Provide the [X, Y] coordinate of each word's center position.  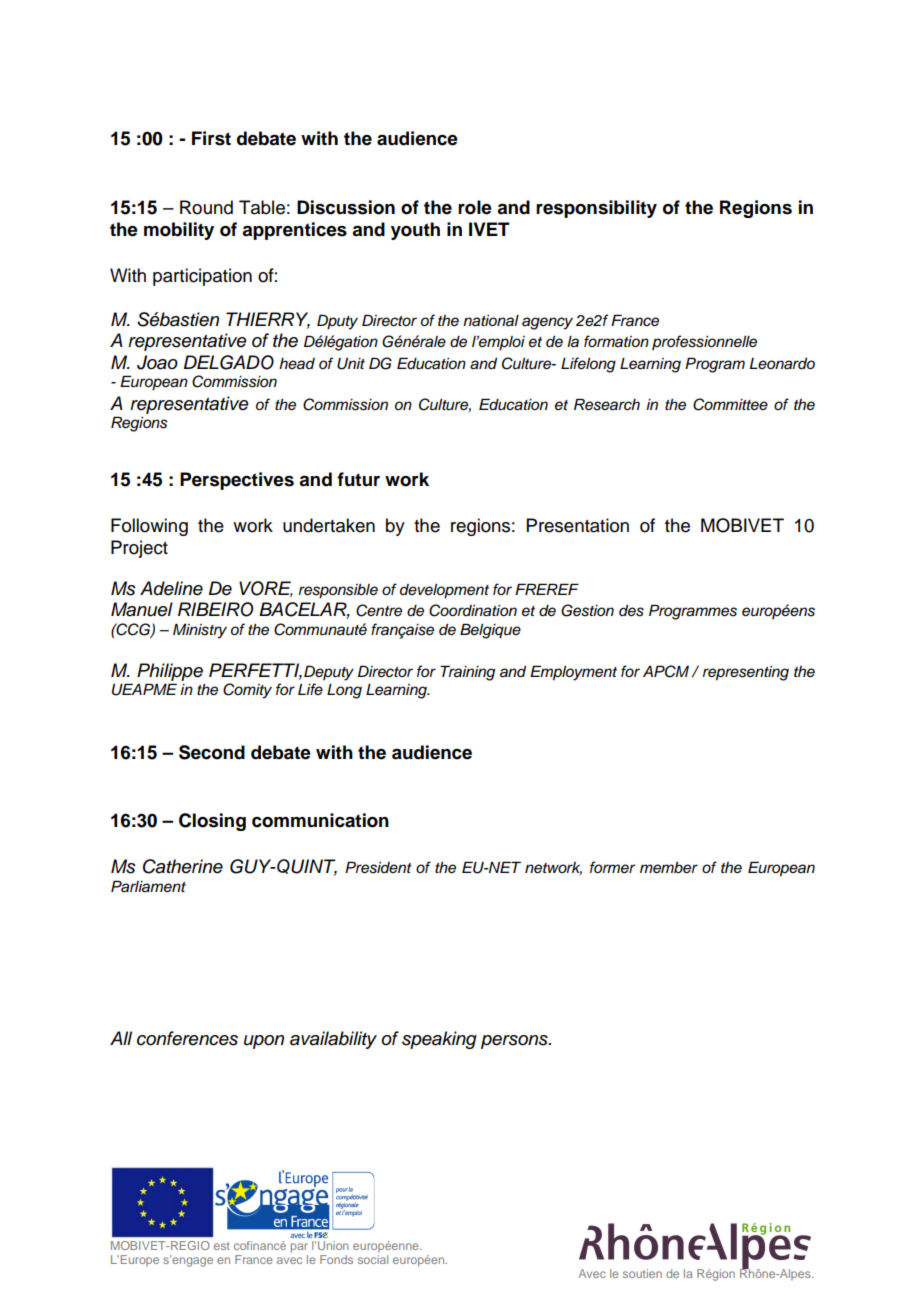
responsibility [596, 209]
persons [515, 1042]
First [211, 138]
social [373, 1259]
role [475, 207]
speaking [439, 1040]
